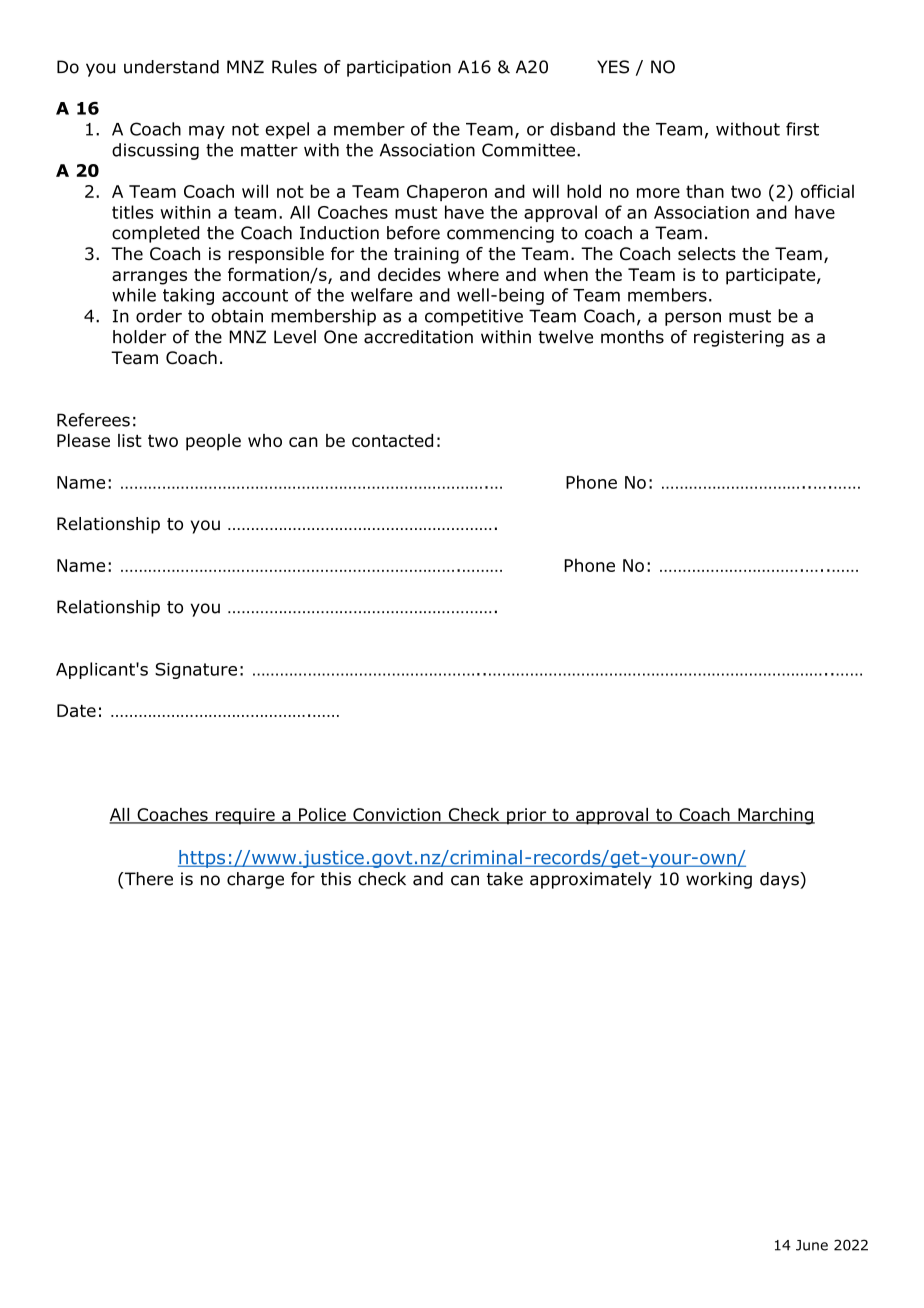 Image resolution: width=924 pixels, height=1308 pixels. I want to click on Marching, so click(775, 816).
